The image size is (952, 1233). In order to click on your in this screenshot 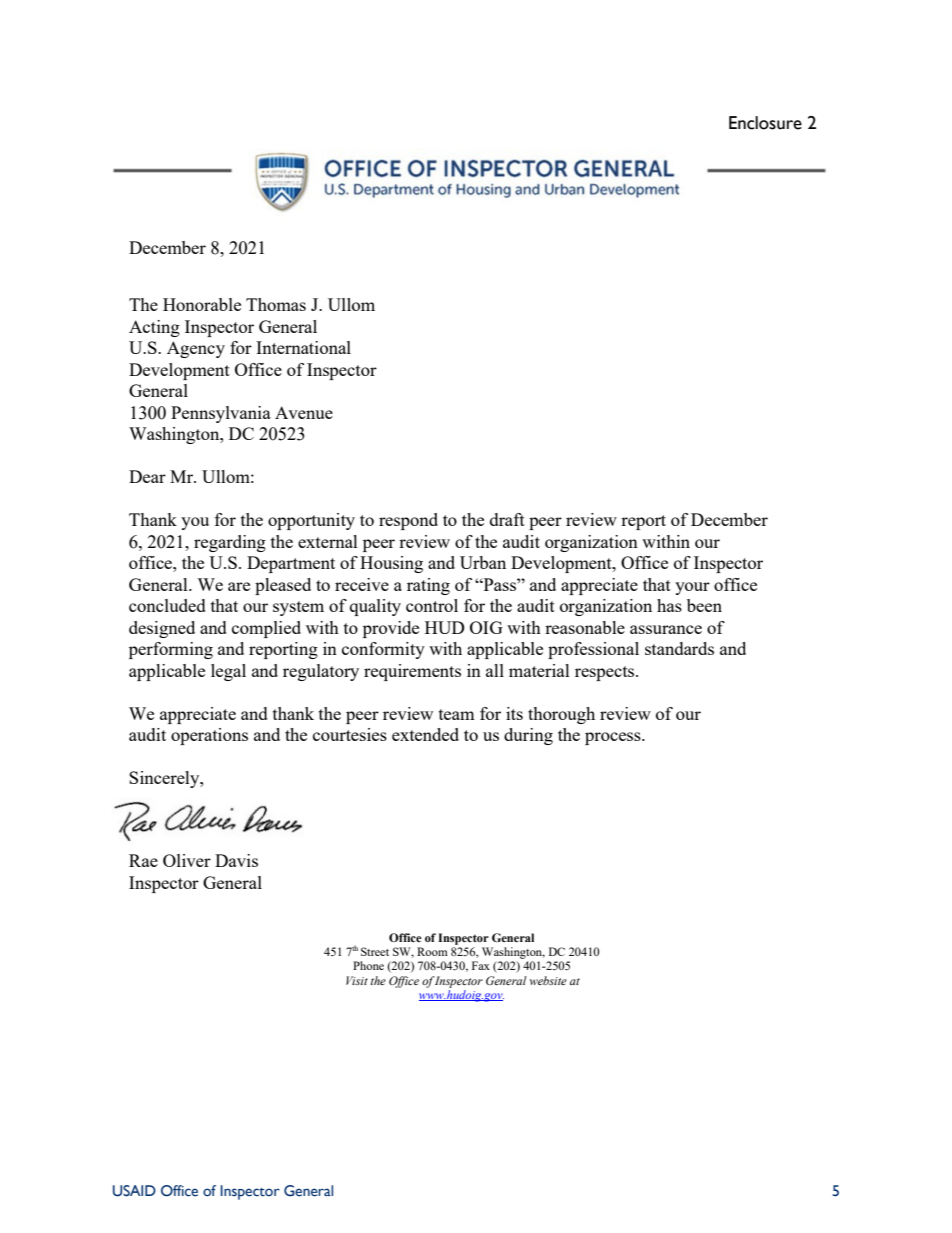, I will do `click(692, 588)`.
